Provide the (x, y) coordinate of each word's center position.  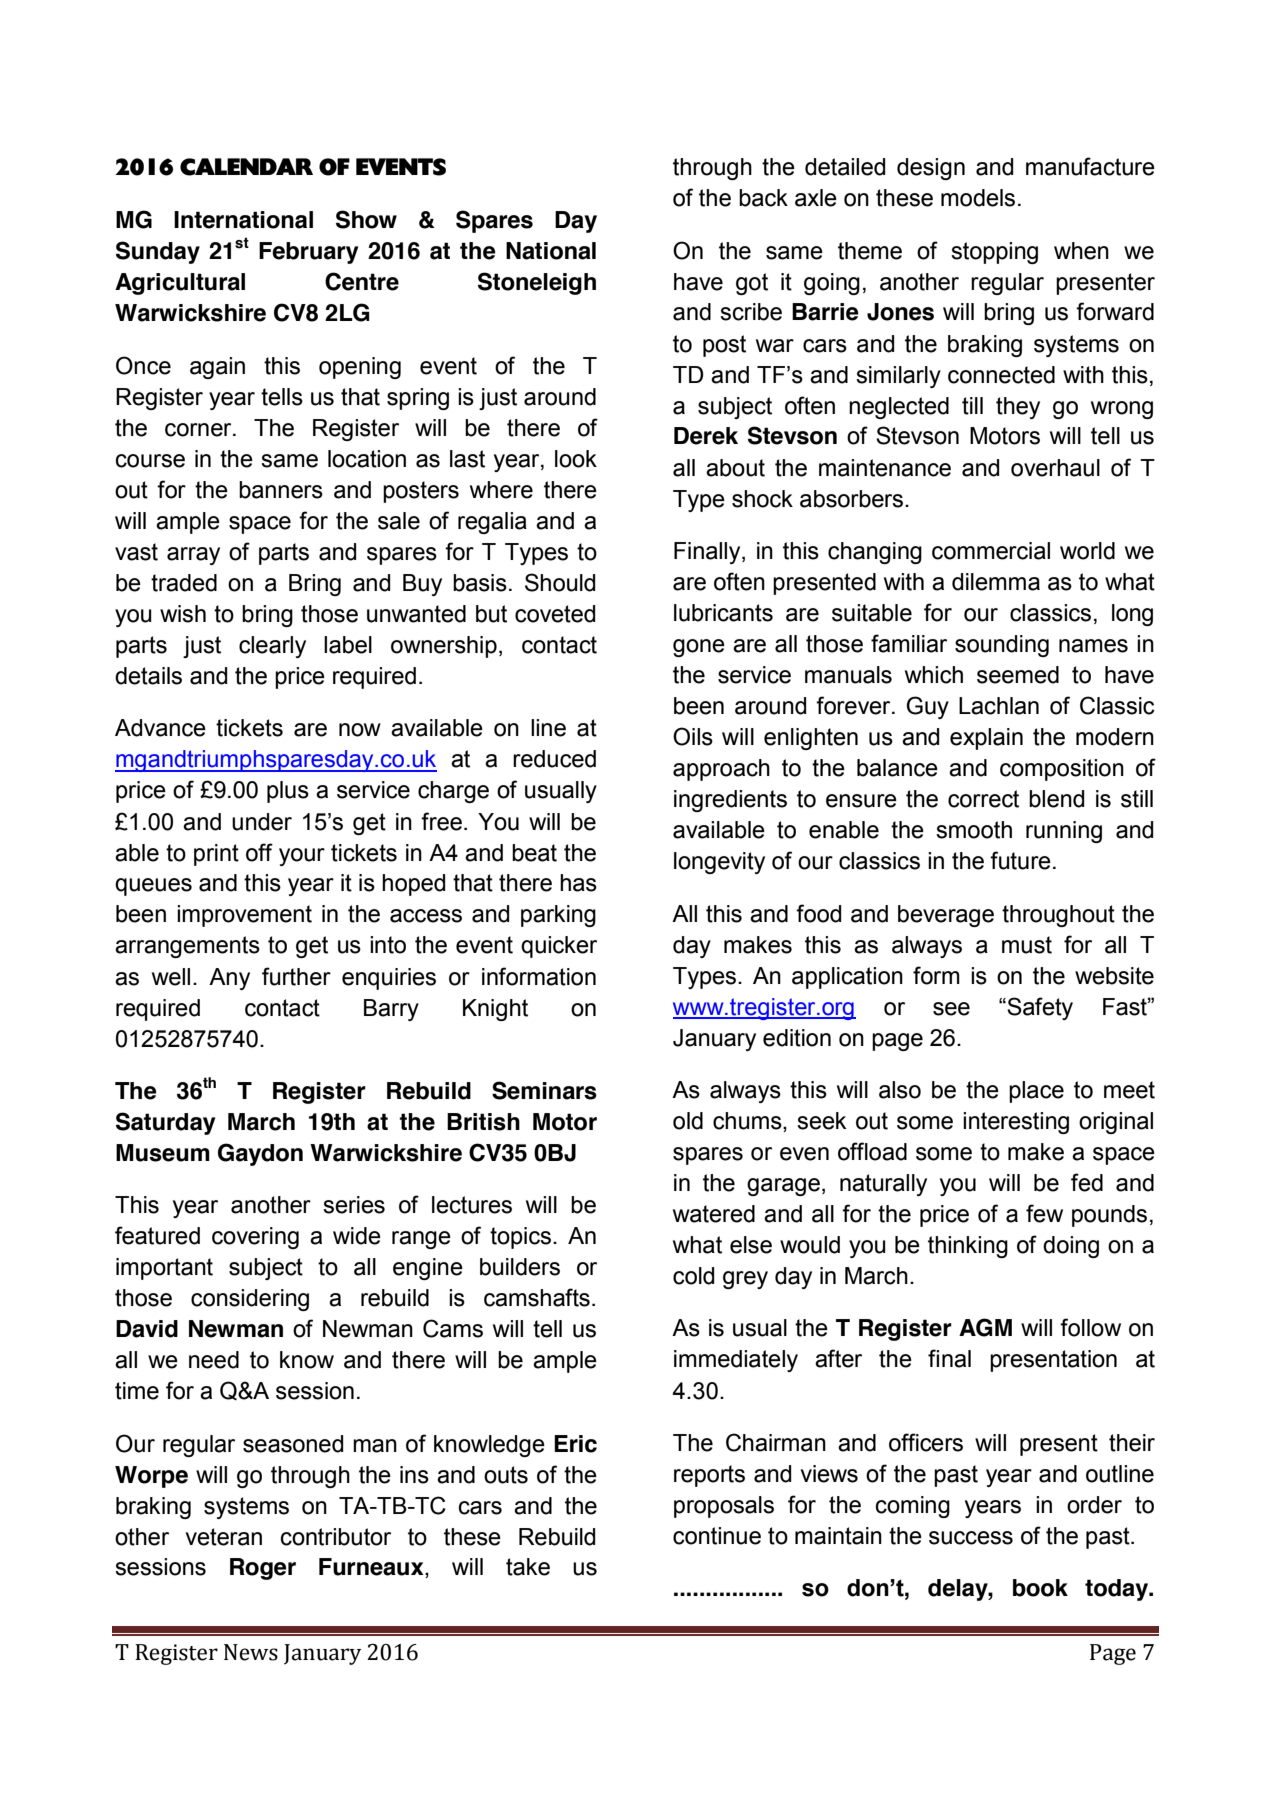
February (308, 253)
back (763, 198)
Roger (263, 1569)
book (1040, 1588)
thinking (968, 1247)
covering (255, 1238)
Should (560, 582)
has (578, 883)
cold (693, 1276)
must (1027, 945)
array (193, 556)
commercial (991, 551)
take (528, 1567)
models (978, 198)
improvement (244, 916)
